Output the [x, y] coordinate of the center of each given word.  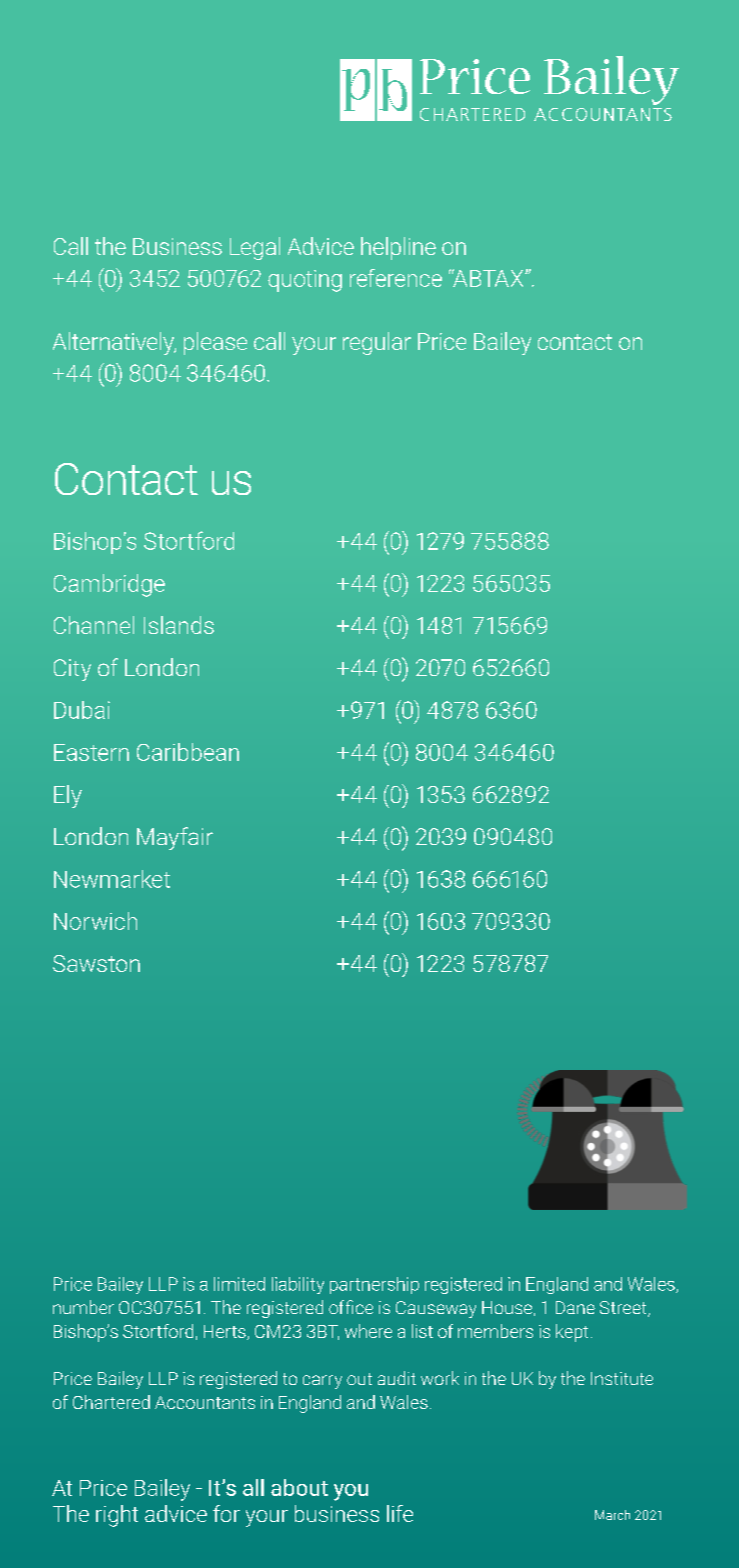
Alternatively [114, 343]
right [117, 1516]
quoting [305, 281]
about [299, 1487]
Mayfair [175, 838]
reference [396, 278]
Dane [575, 1307]
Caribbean [188, 752]
